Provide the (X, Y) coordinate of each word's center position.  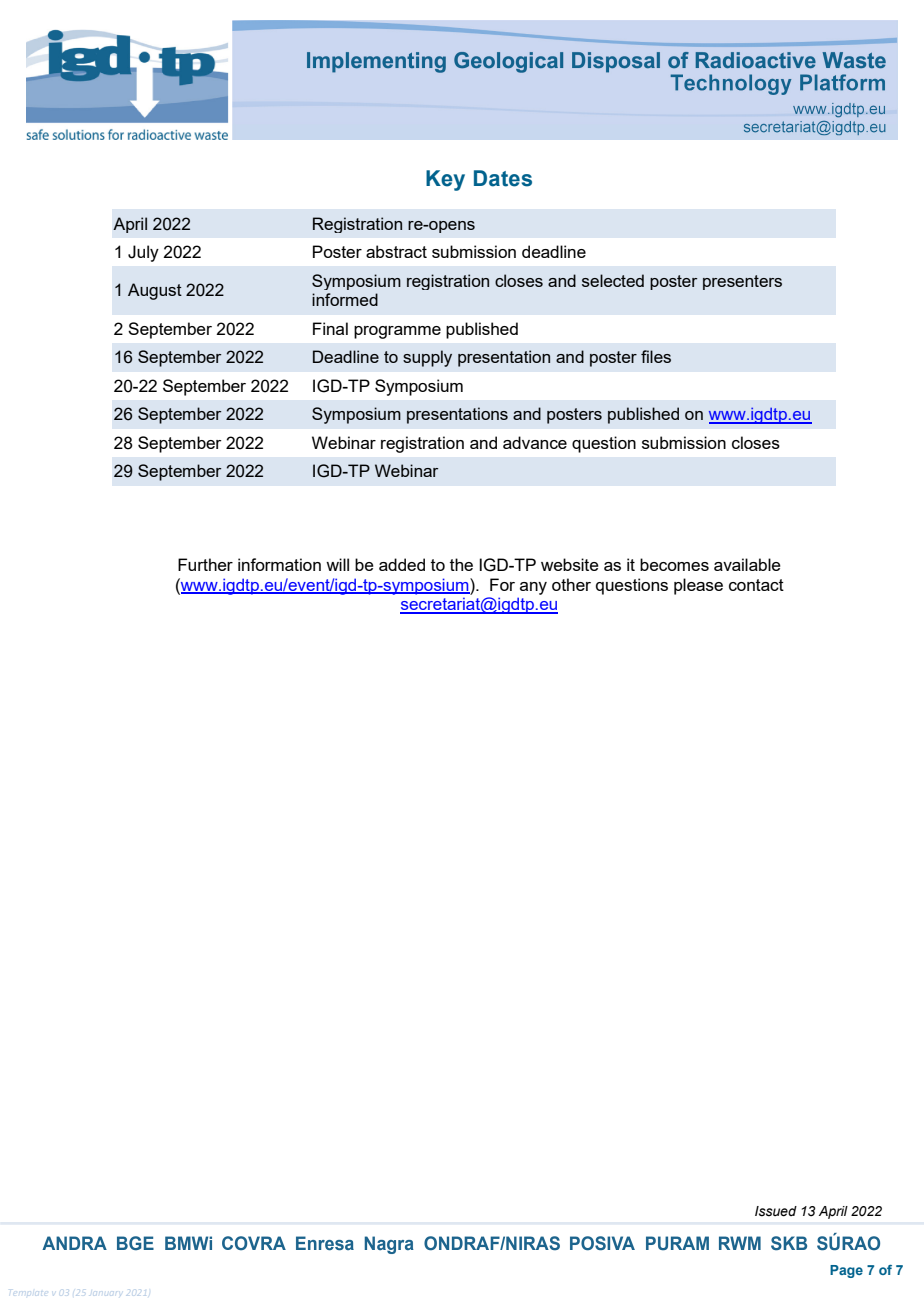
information (279, 564)
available (747, 564)
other (571, 584)
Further (205, 564)
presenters (742, 282)
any (533, 588)
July (143, 253)
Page (846, 1271)
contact (756, 585)
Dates (503, 178)
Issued (776, 1211)
